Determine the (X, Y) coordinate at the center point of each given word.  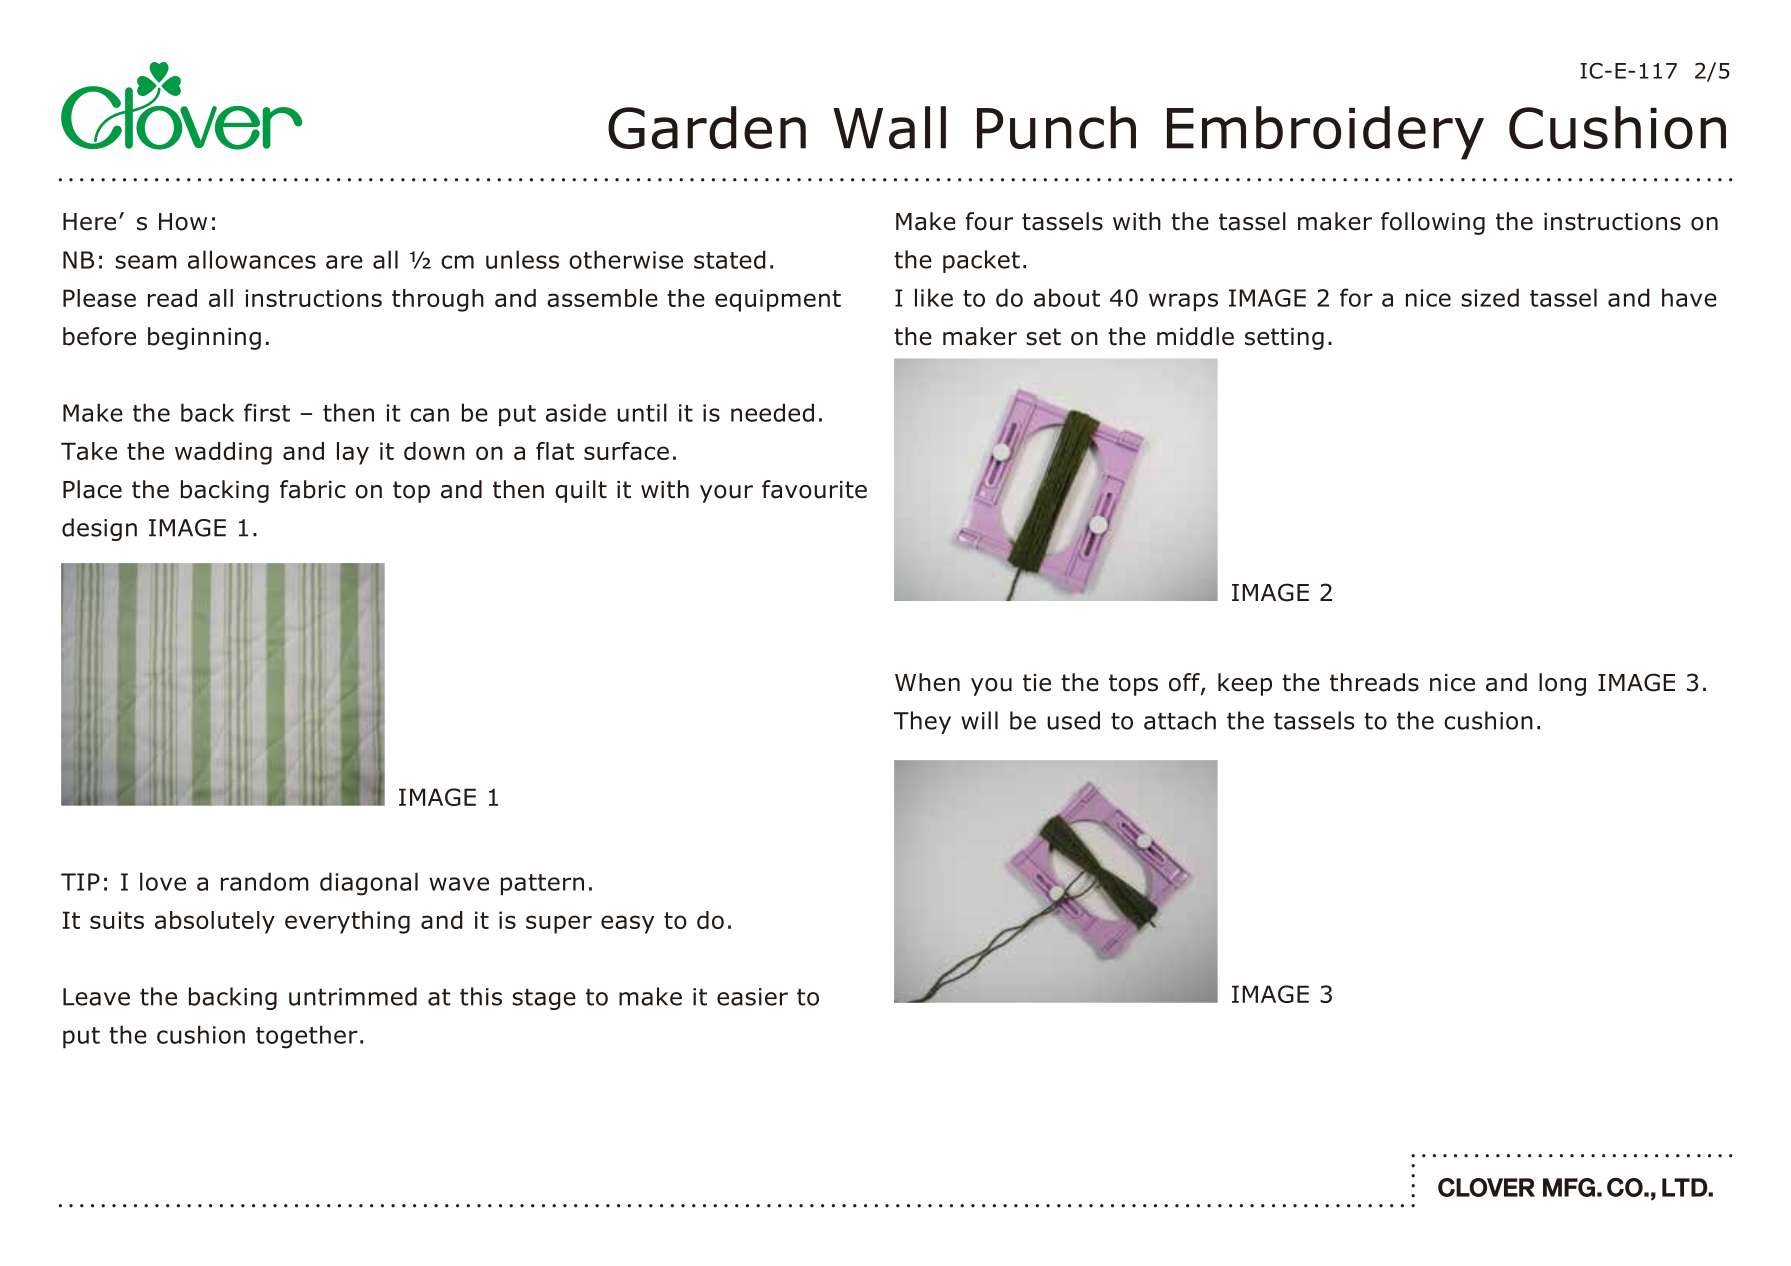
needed (772, 412)
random (265, 881)
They (922, 722)
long (1562, 684)
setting (1284, 339)
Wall (889, 127)
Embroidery (1325, 133)
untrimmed (353, 996)
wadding (223, 453)
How (183, 222)
